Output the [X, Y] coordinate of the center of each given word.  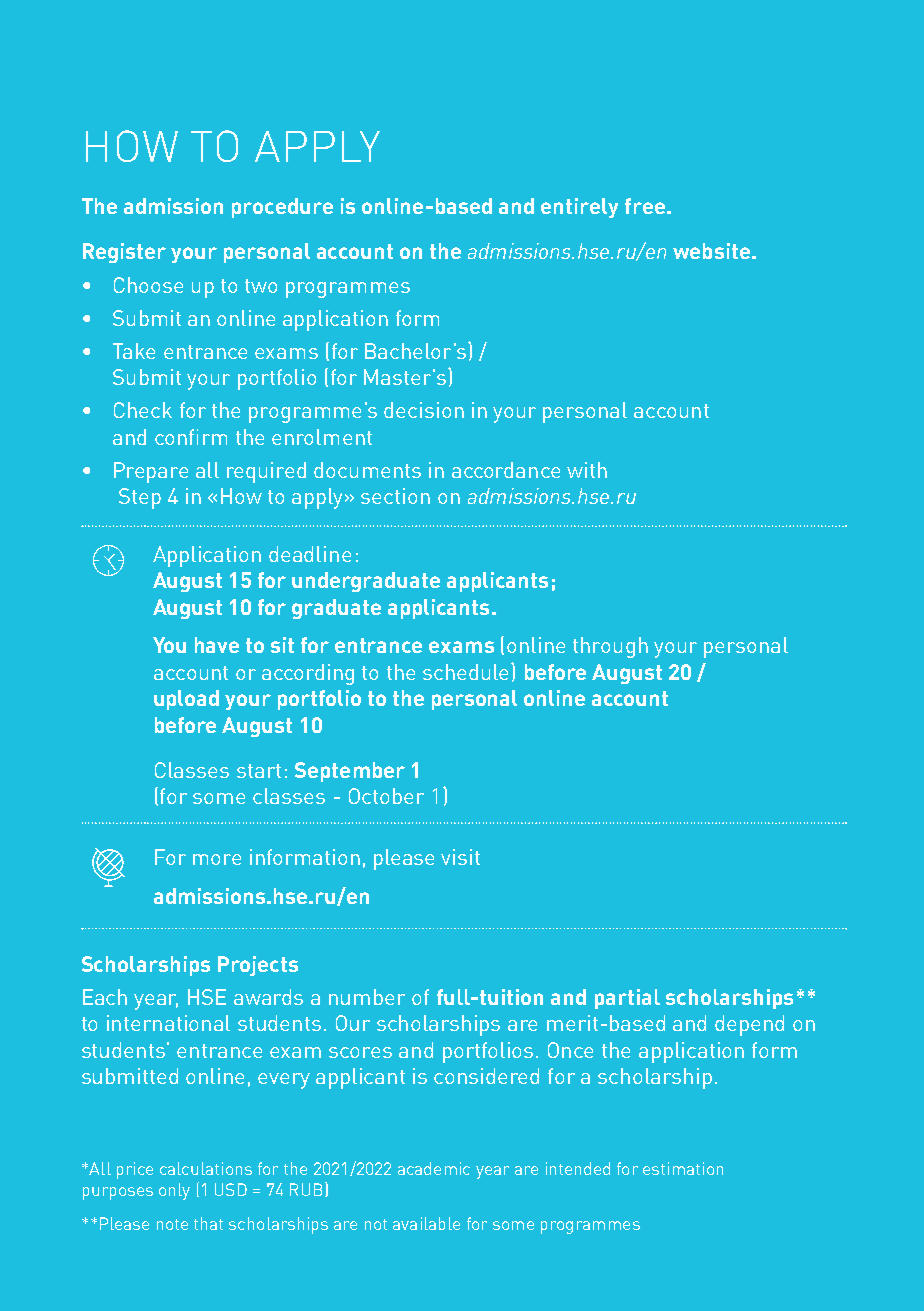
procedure [282, 208]
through [610, 647]
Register [124, 253]
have [217, 645]
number [367, 997]
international [168, 1023]
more [217, 859]
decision [424, 410]
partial [627, 999]
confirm [191, 437]
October [386, 796]
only [174, 1191]
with [587, 470]
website [711, 251]
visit [460, 857]
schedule [467, 671]
